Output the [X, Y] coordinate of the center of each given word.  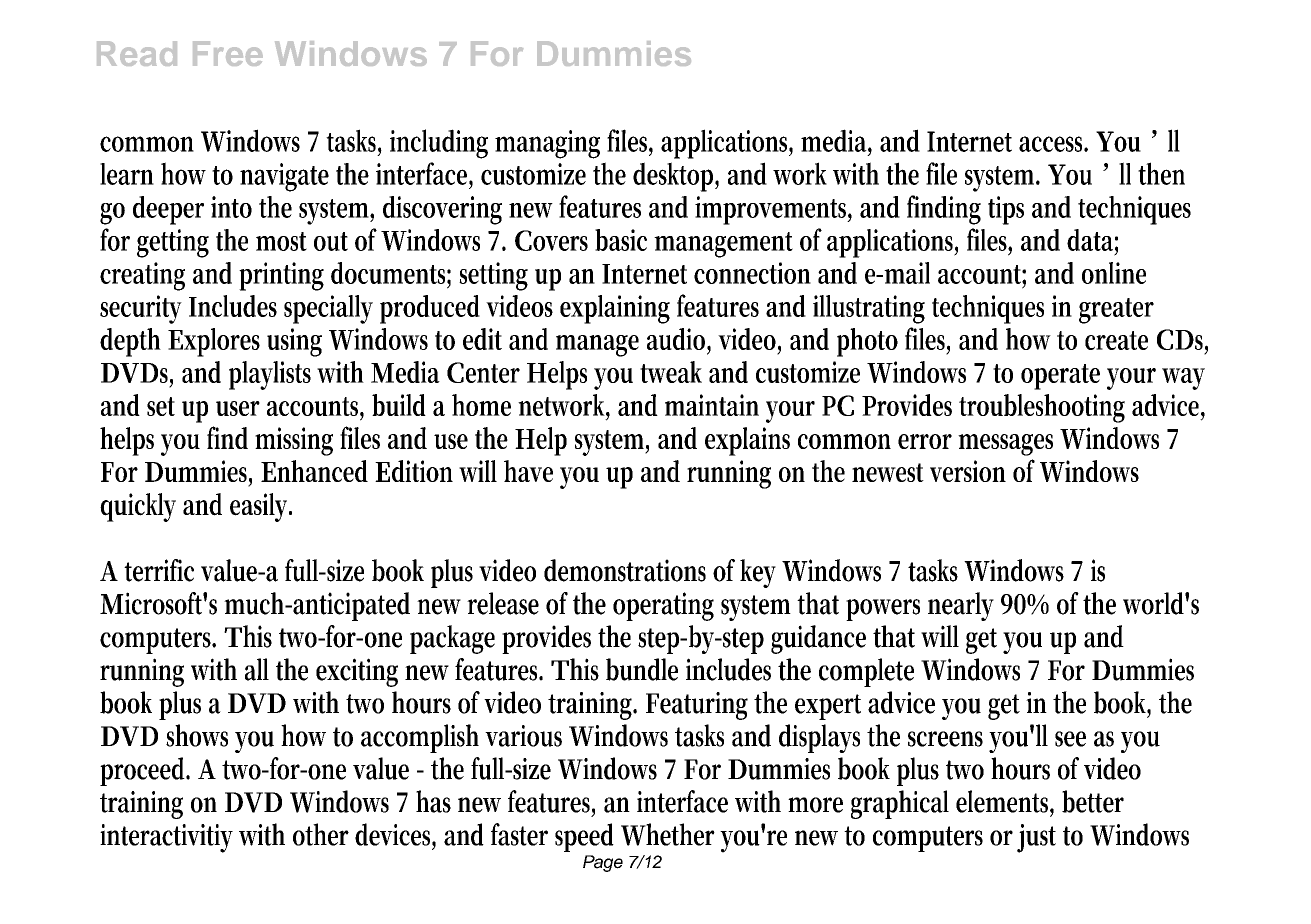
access [1053, 144]
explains [747, 441]
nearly [961, 606]
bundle [642, 669]
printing [281, 276]
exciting [357, 672]
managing [547, 144]
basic [621, 240]
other [321, 834]
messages [1005, 445]
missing [294, 441]
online [1114, 273]
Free [228, 53]
